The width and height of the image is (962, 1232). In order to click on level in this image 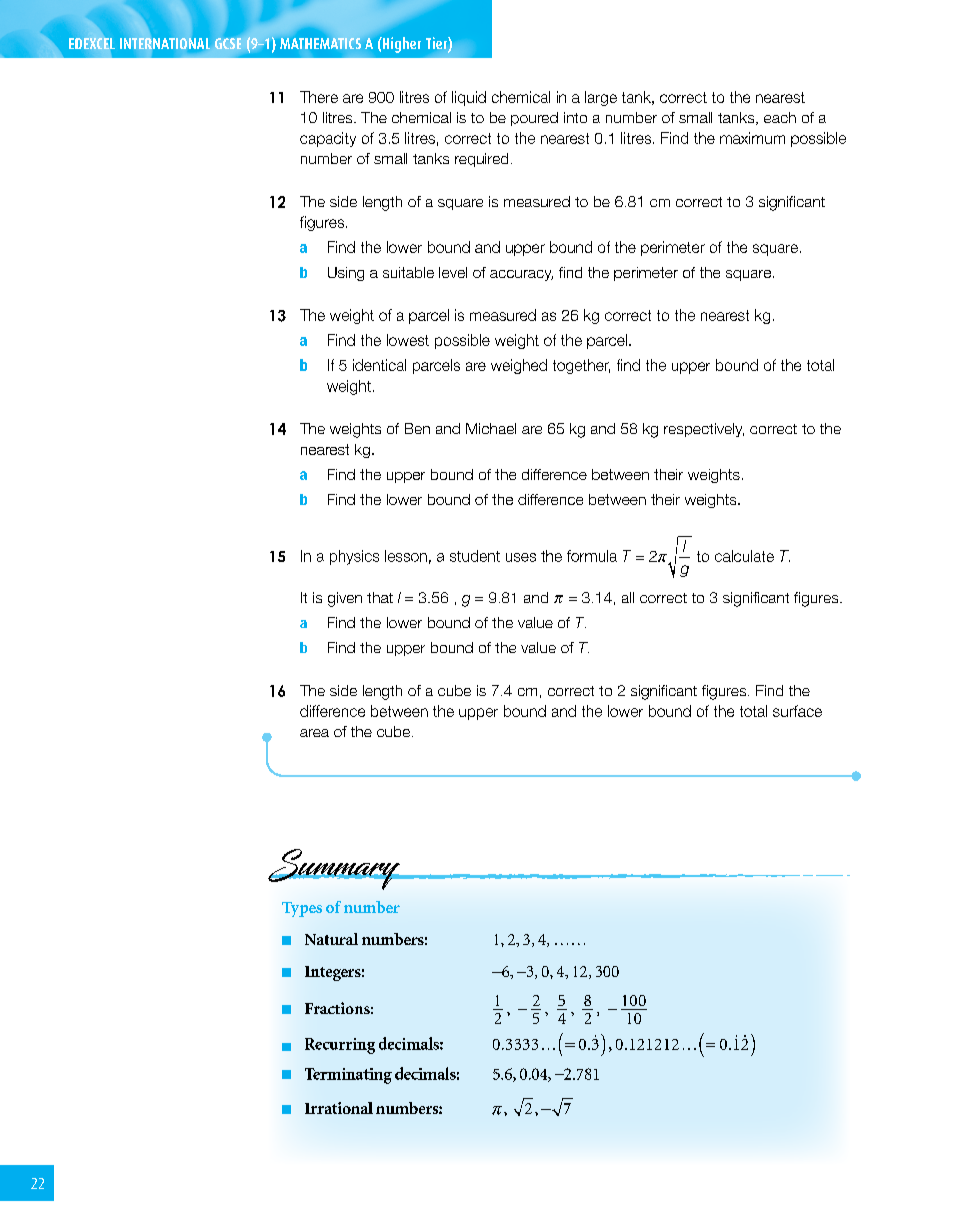, I will do `click(453, 272)`.
